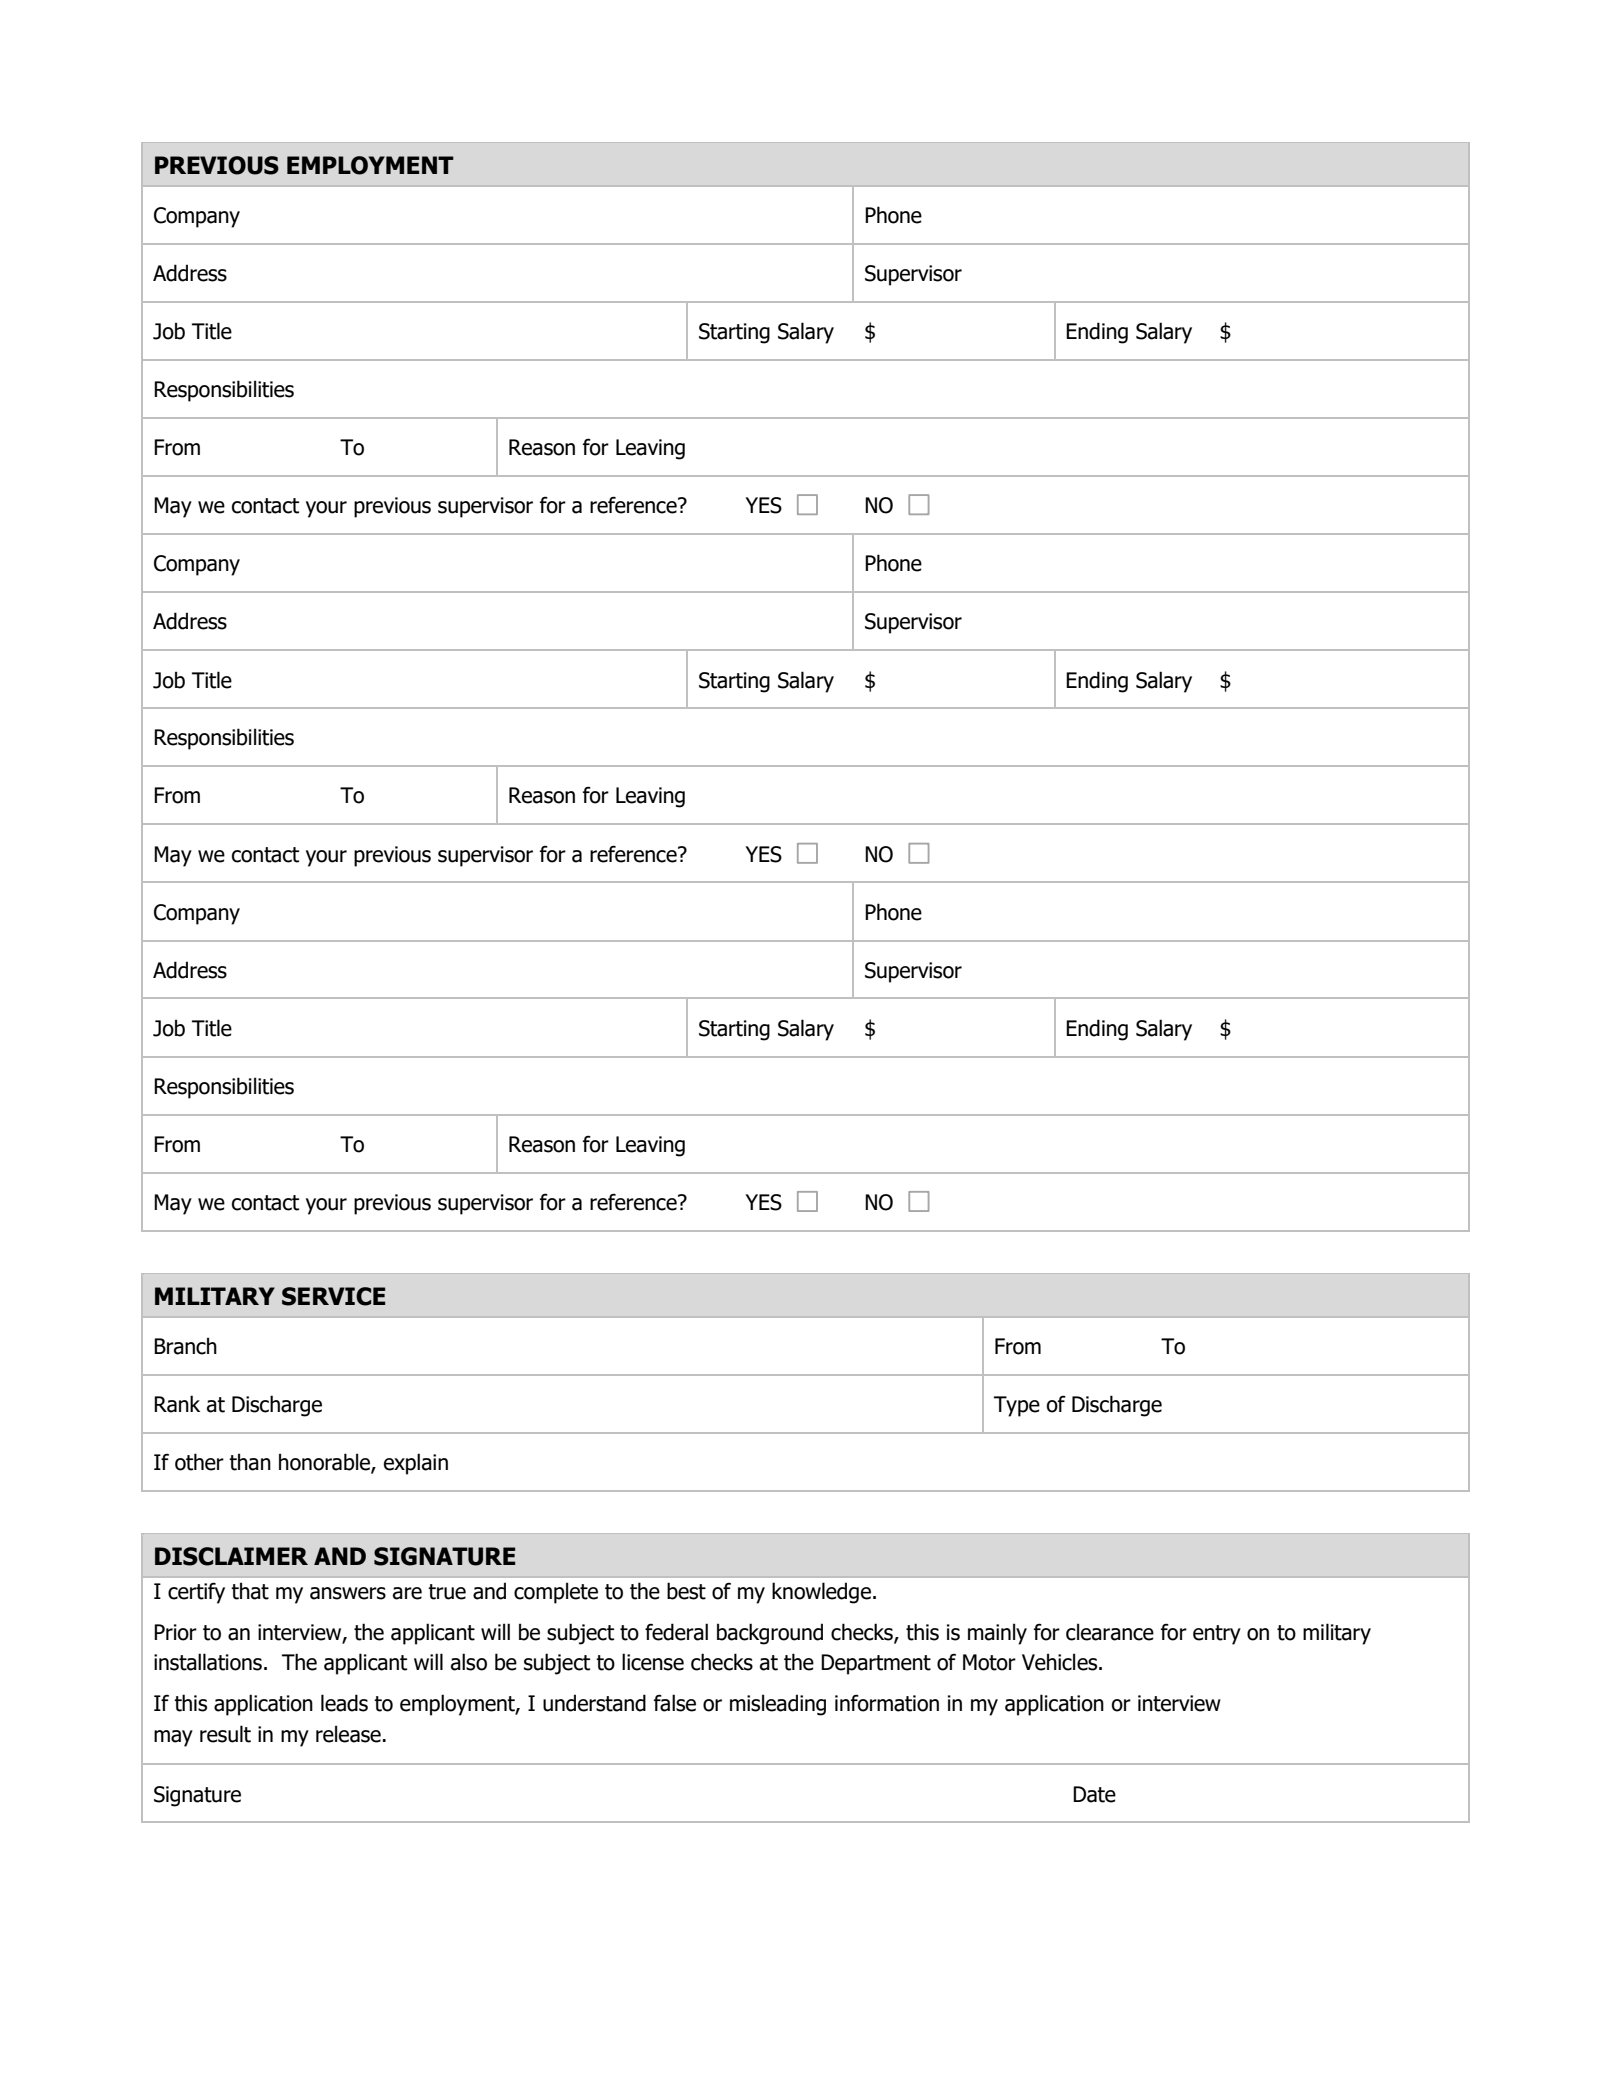  Describe the element at coordinates (348, 1734) in the image. I see `release` at that location.
